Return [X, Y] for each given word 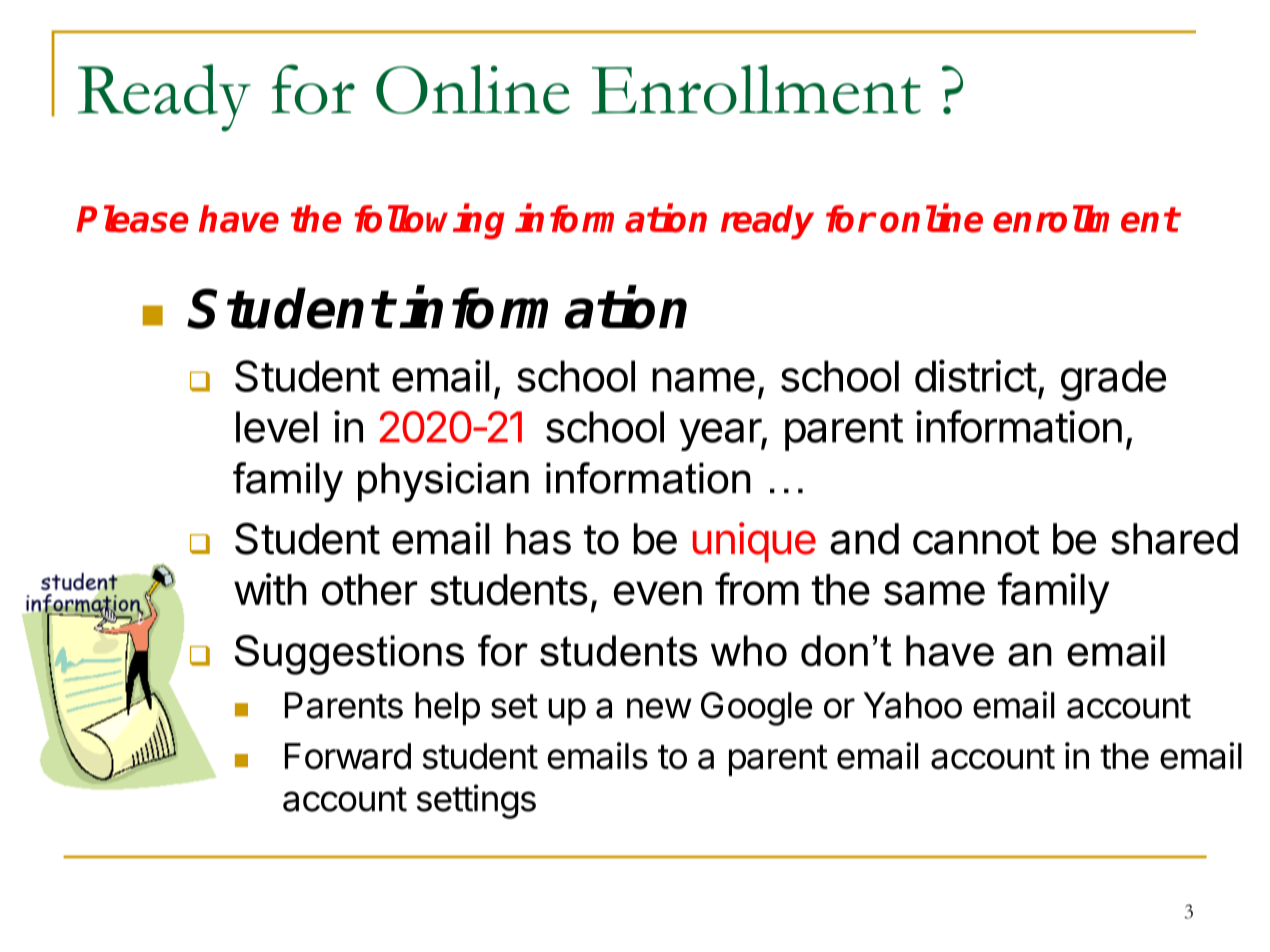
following [429, 221]
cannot [976, 540]
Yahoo [913, 705]
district [976, 375]
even [658, 593]
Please [132, 219]
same [934, 593]
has [538, 539]
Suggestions [349, 655]
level [277, 427]
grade [1113, 380]
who [749, 651]
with [270, 589]
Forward [348, 756]
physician [443, 482]
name [703, 380]
